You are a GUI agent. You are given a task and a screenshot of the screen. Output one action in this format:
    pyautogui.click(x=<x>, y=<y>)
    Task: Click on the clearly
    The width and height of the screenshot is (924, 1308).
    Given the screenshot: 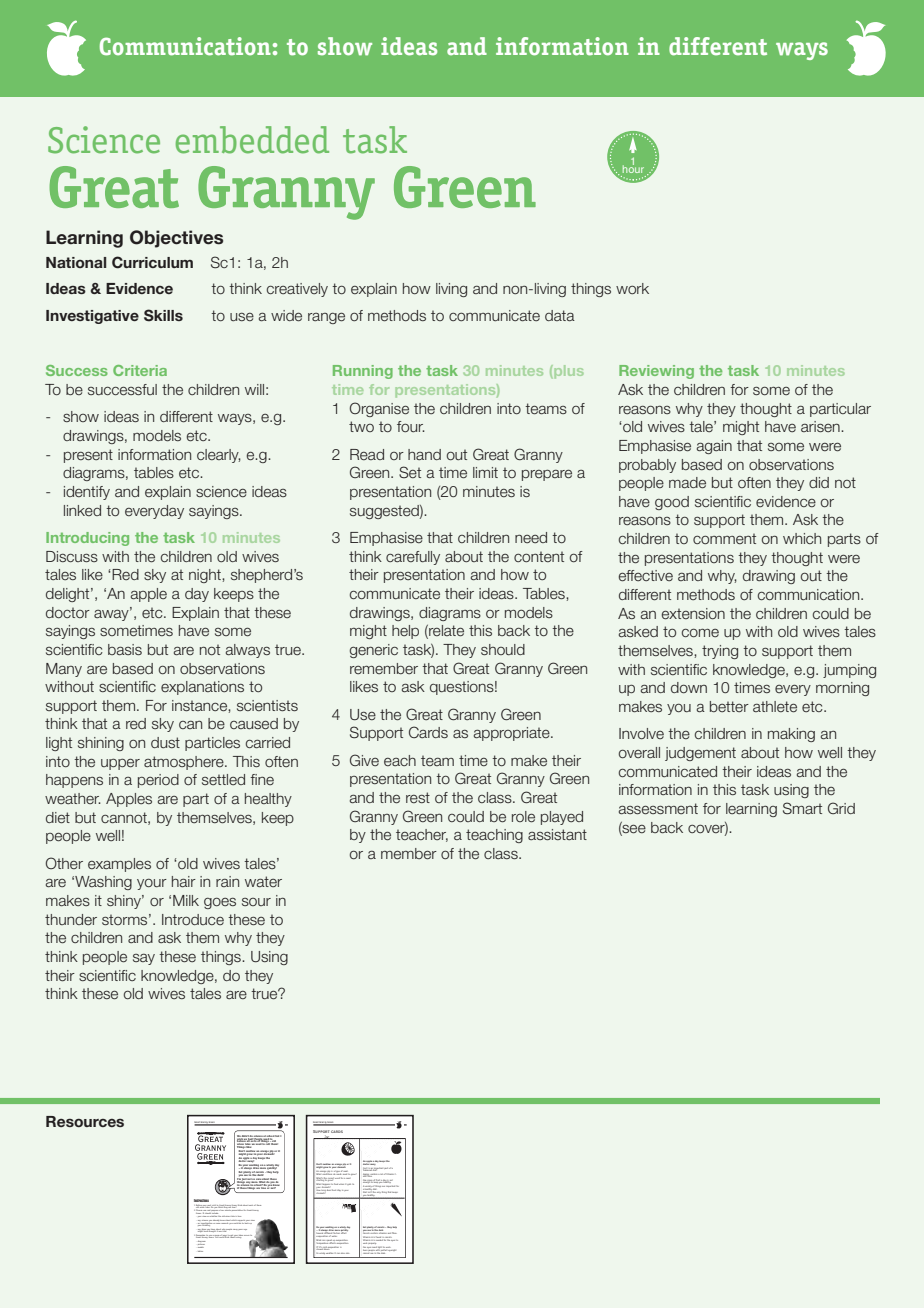 What is the action you would take?
    pyautogui.click(x=219, y=456)
